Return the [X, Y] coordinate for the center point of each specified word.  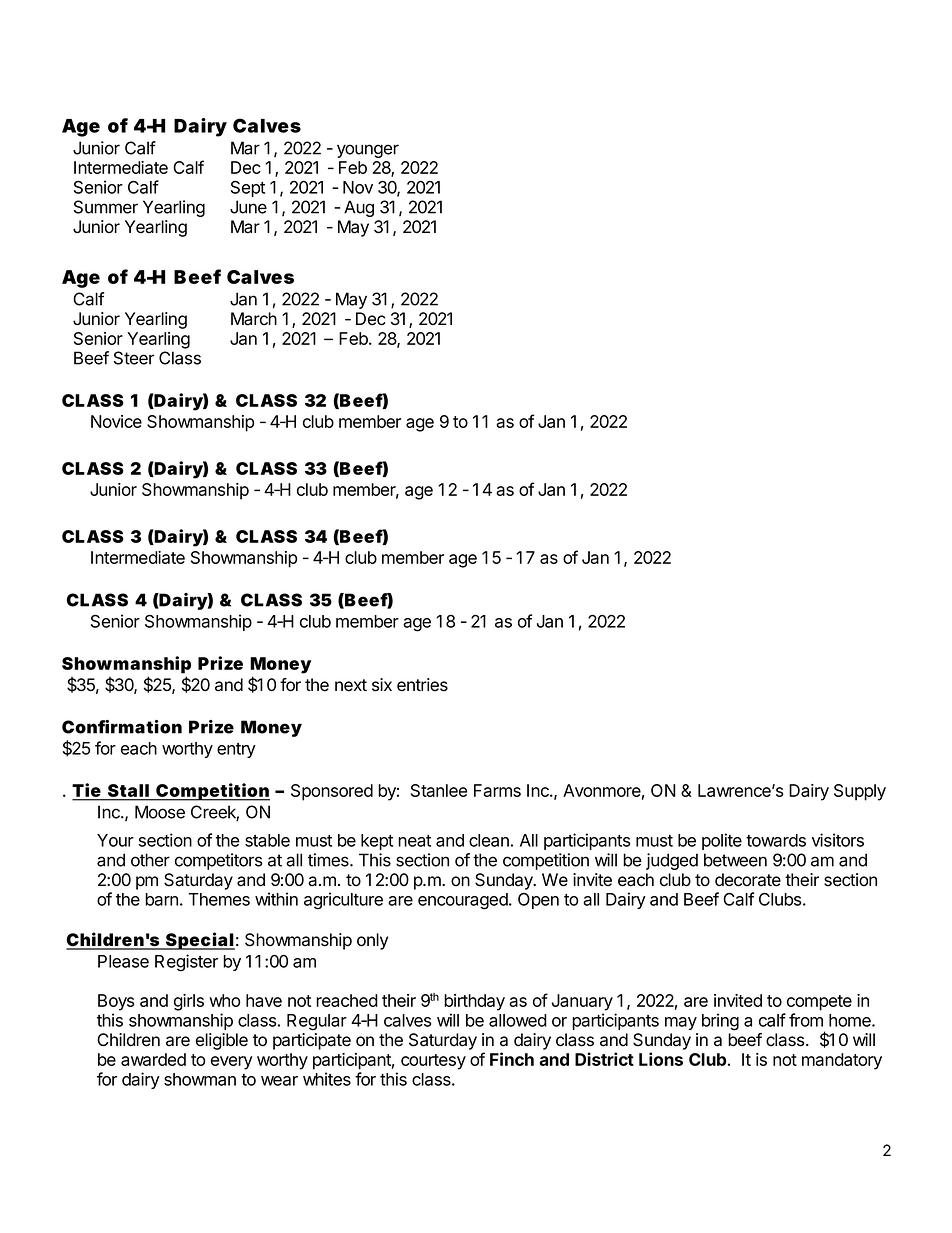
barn [161, 899]
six [382, 685]
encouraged [464, 901]
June [248, 207]
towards [776, 840]
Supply [860, 792]
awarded [153, 1059]
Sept [248, 189]
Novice [116, 421]
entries [422, 685]
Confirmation [122, 727]
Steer [134, 358]
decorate [748, 880]
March [254, 319]
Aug [359, 208]
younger [368, 151]
